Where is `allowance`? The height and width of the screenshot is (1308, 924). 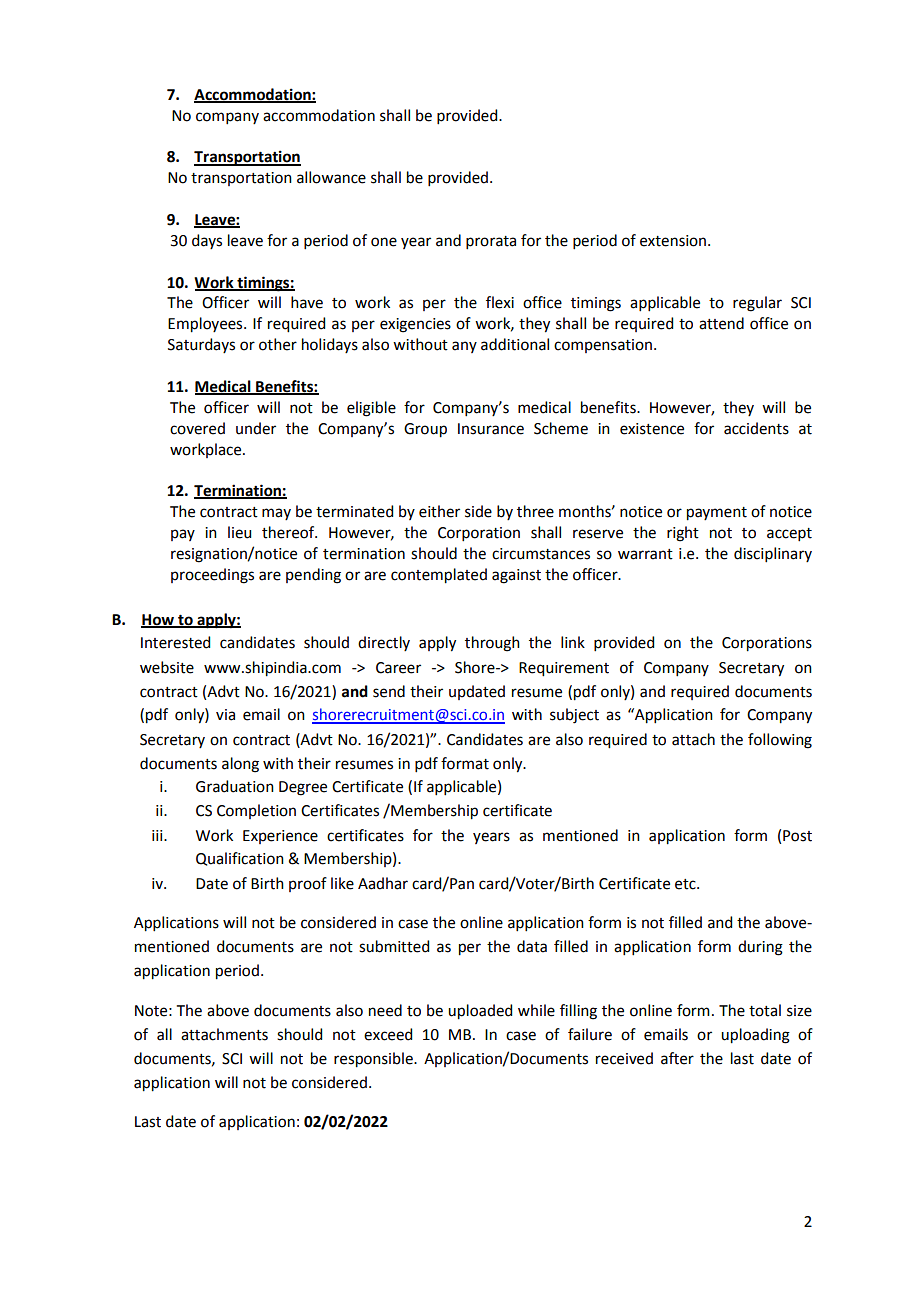 allowance is located at coordinates (331, 177).
